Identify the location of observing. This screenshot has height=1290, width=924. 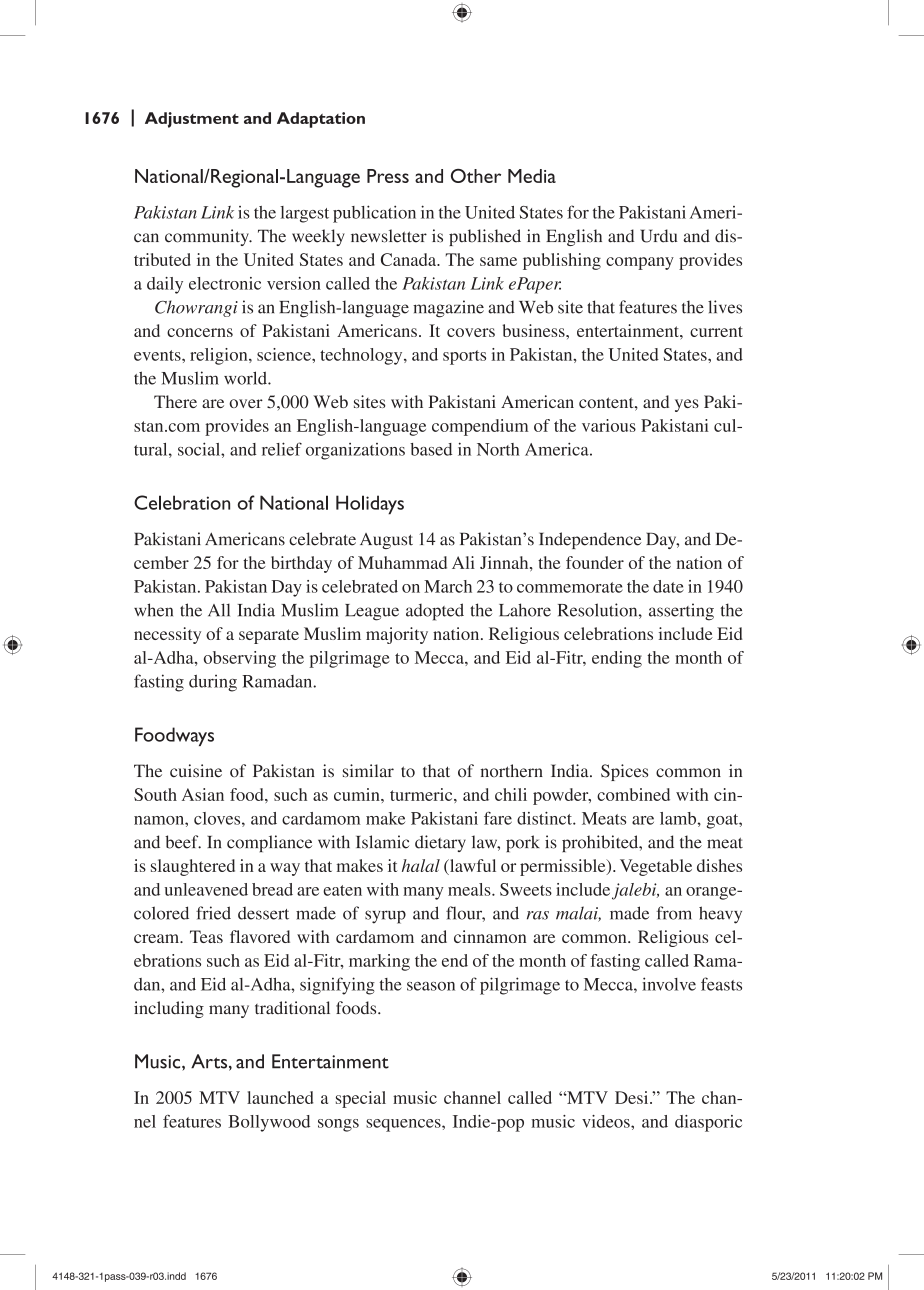
(240, 659).
